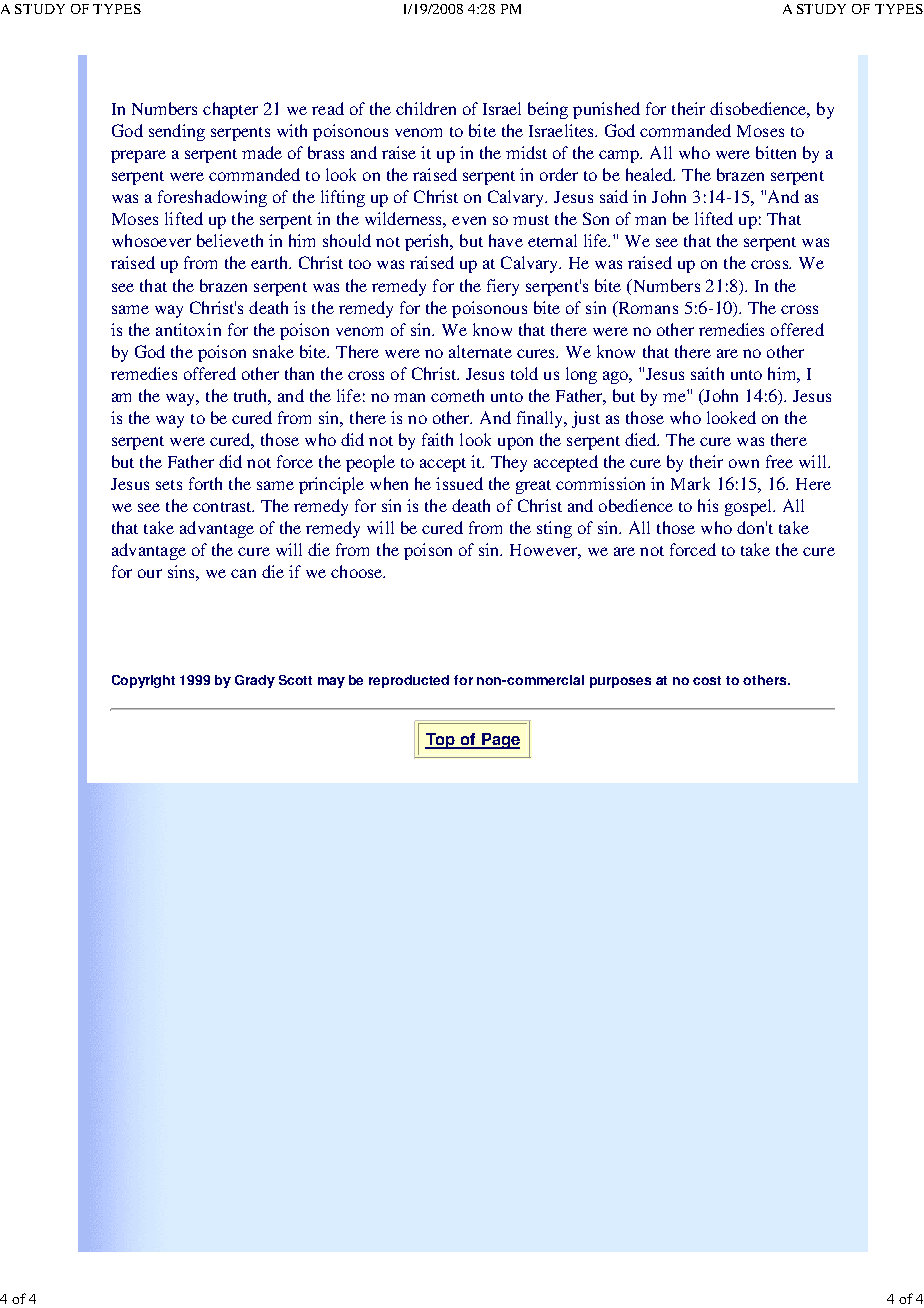  Describe the element at coordinates (776, 152) in the screenshot. I see `bitten` at that location.
